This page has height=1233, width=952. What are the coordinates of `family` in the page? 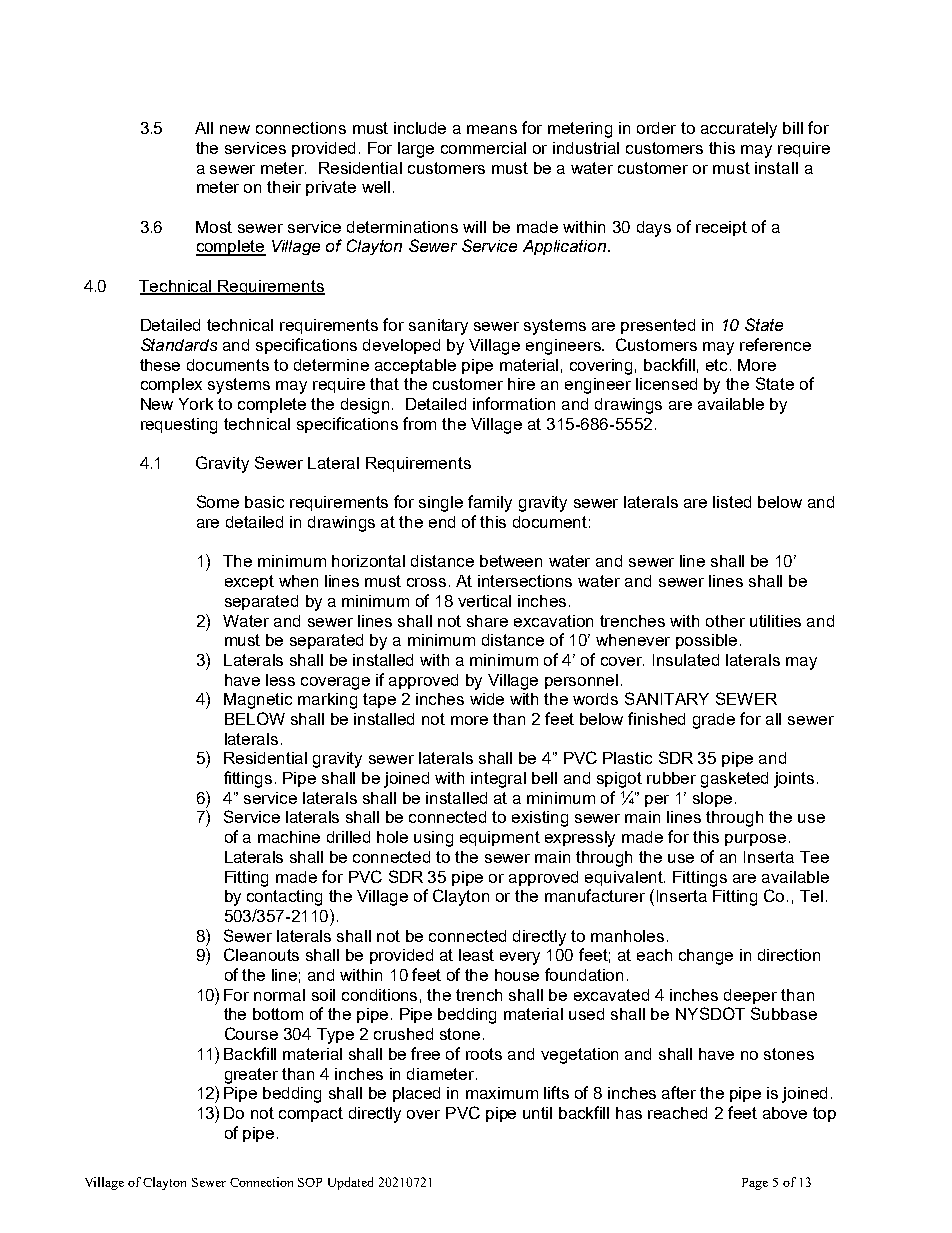 It's located at (490, 503).
